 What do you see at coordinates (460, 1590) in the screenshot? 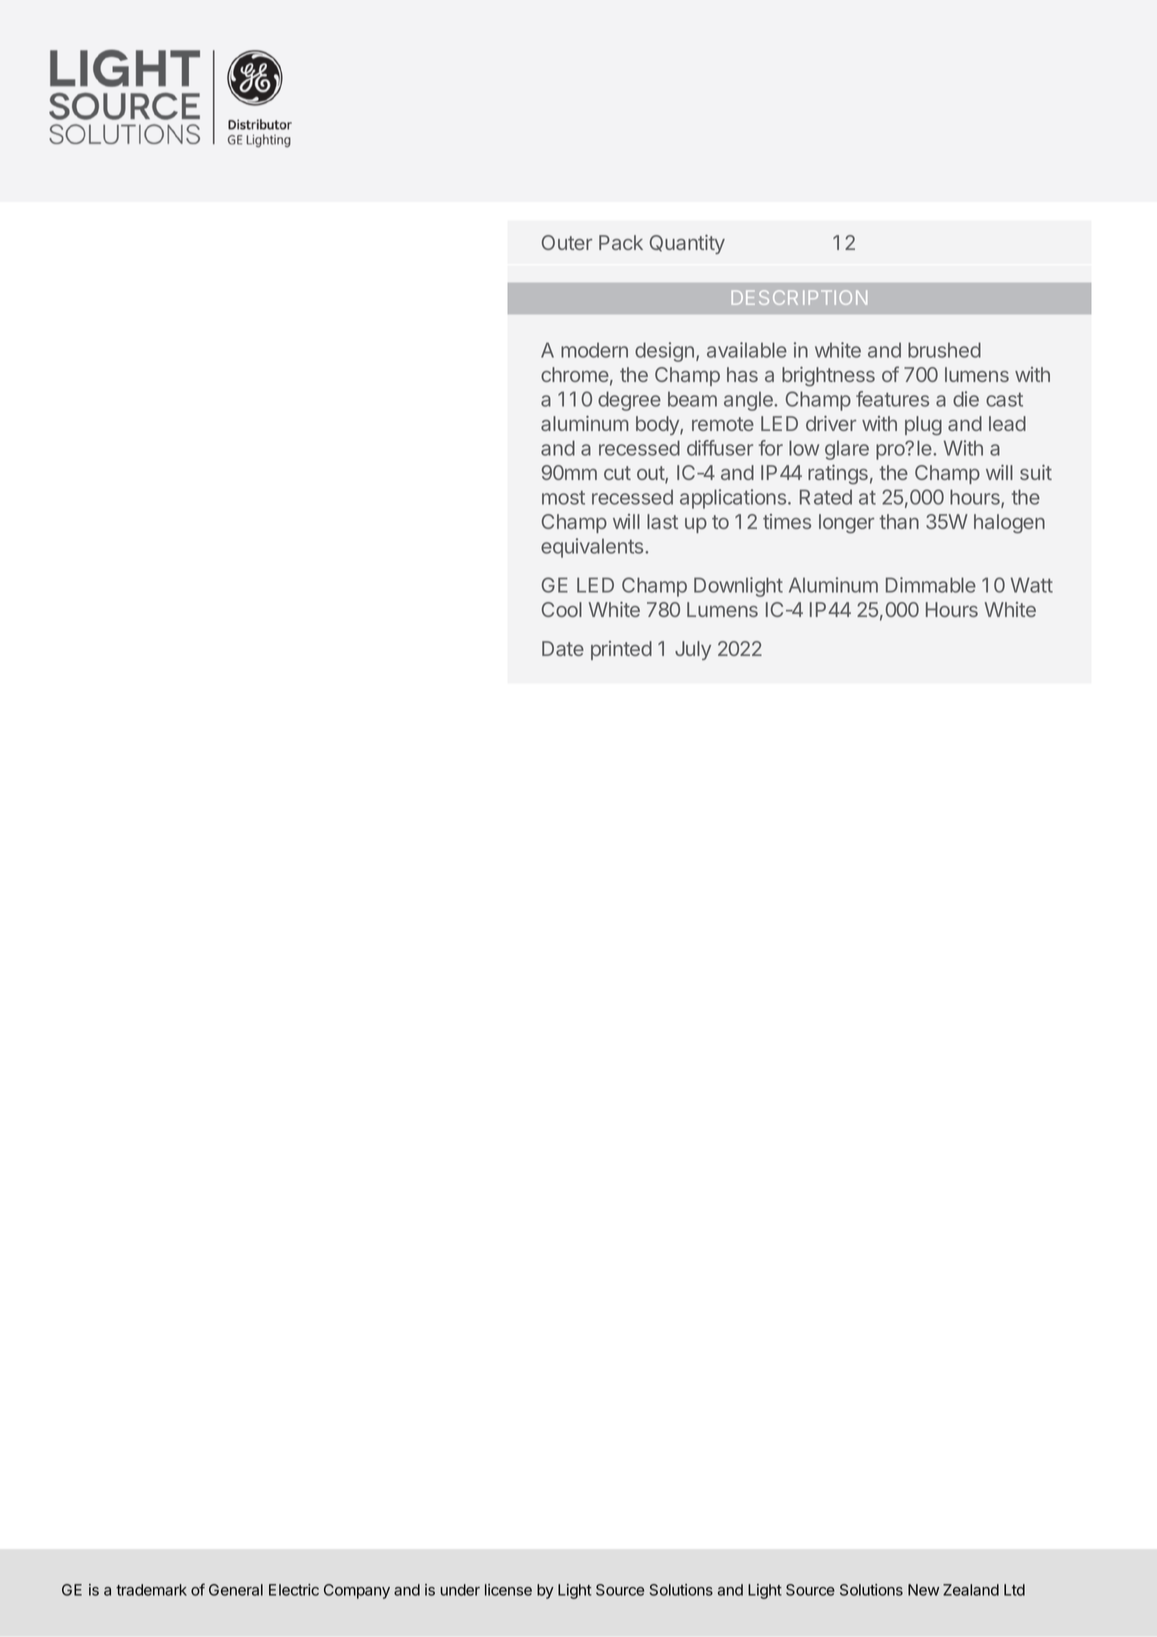
I see `under` at bounding box center [460, 1590].
